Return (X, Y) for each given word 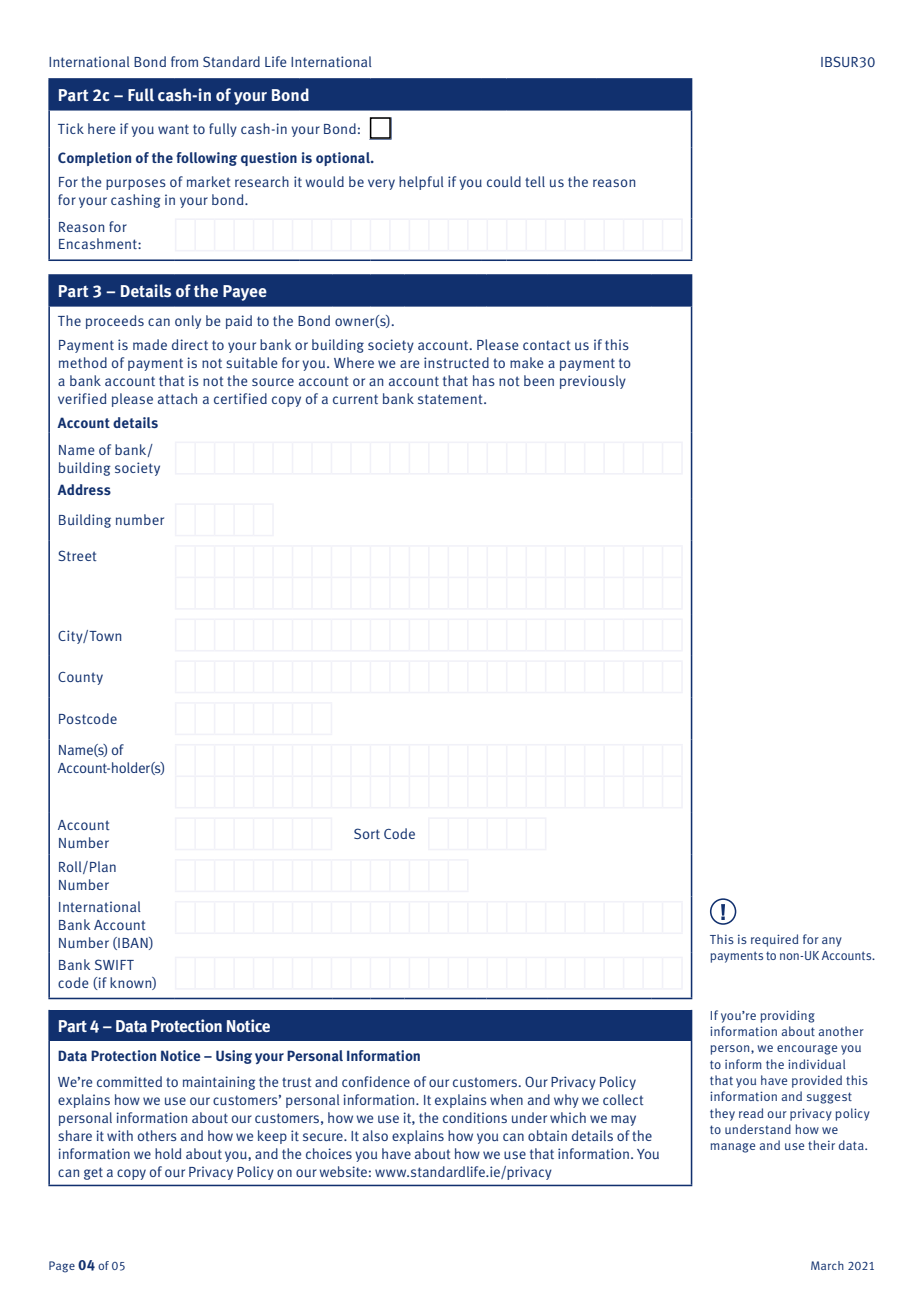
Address (84, 489)
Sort (367, 833)
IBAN (133, 943)
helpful (421, 183)
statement (451, 399)
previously (593, 382)
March (827, 1265)
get (93, 1173)
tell (535, 181)
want (173, 129)
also (375, 1135)
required (774, 940)
